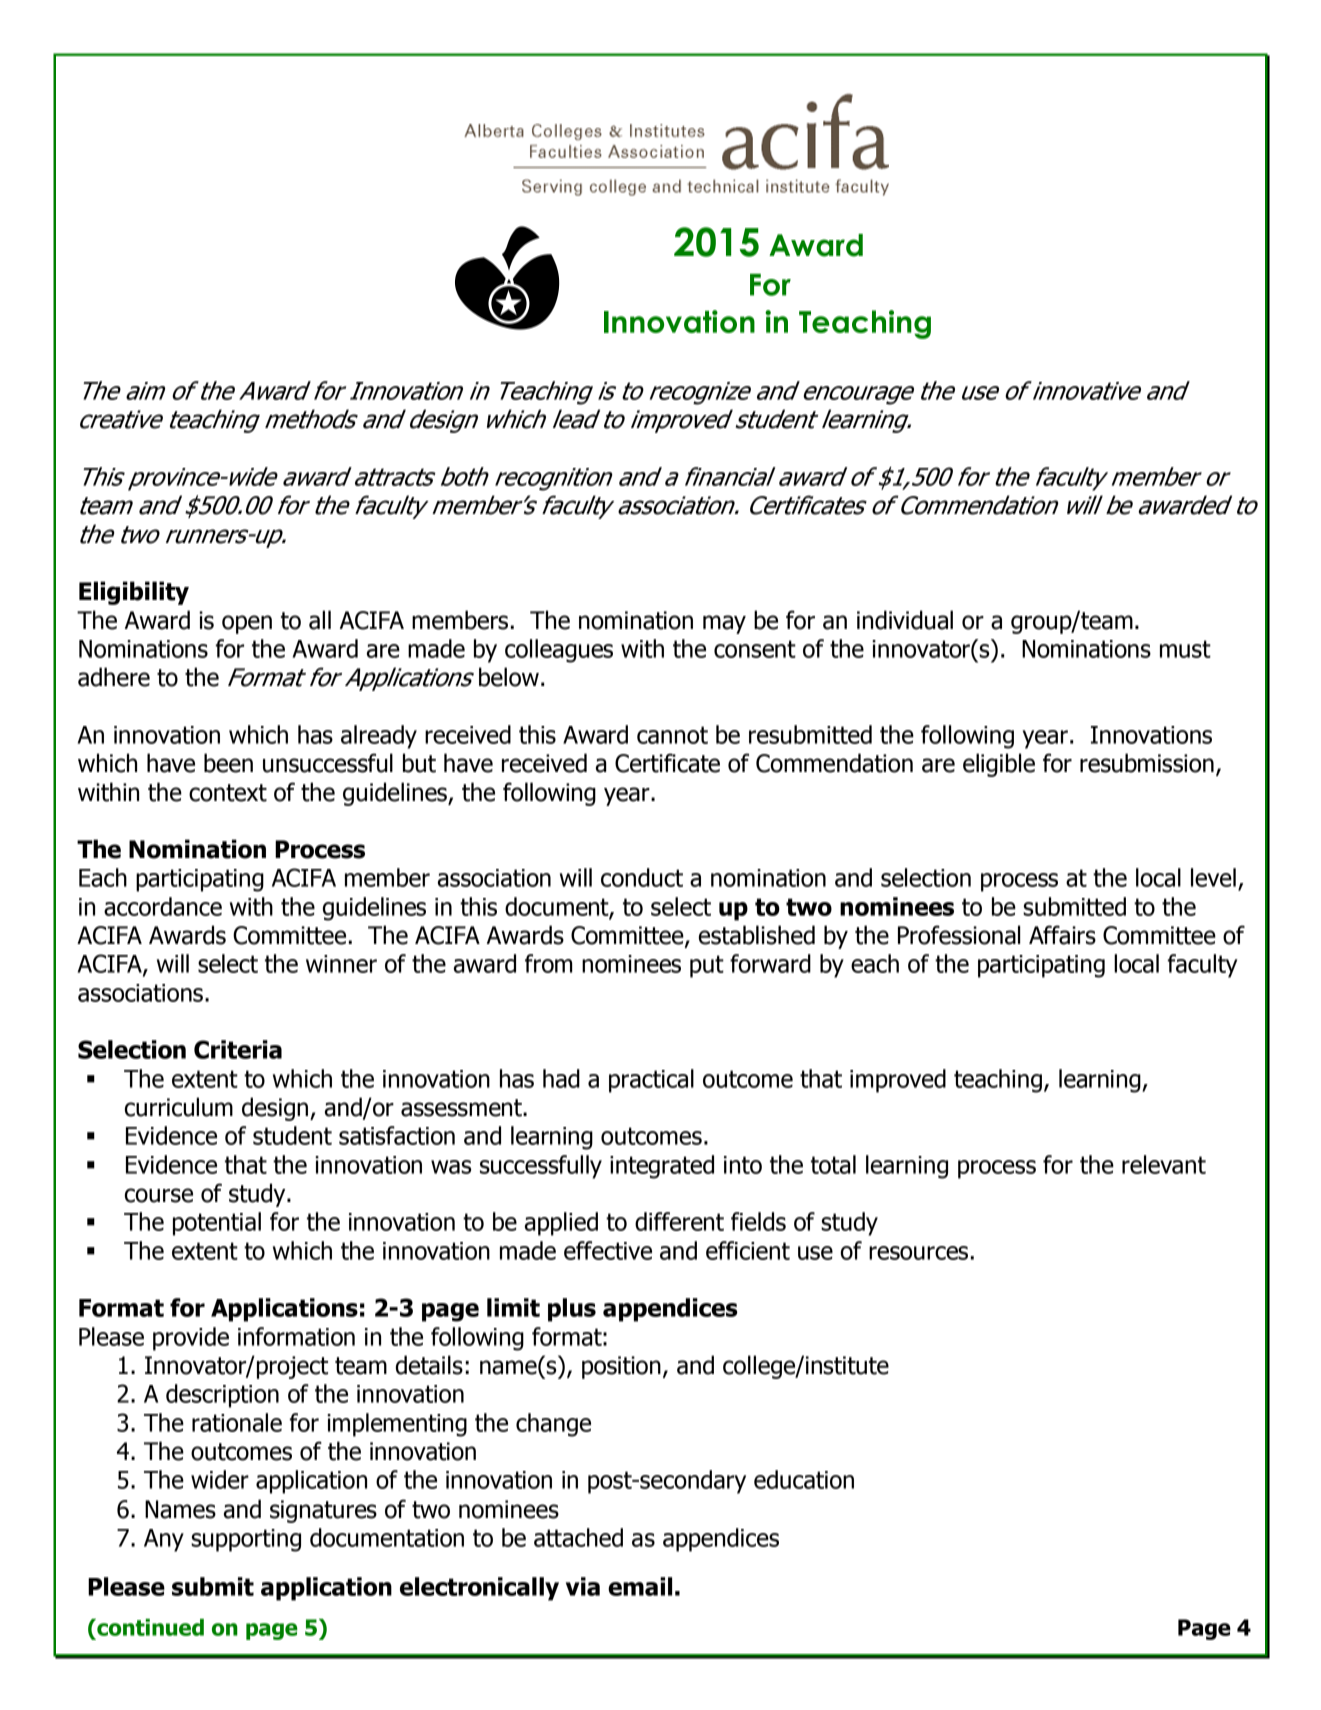  What do you see at coordinates (247, 624) in the page?
I see `open` at bounding box center [247, 624].
